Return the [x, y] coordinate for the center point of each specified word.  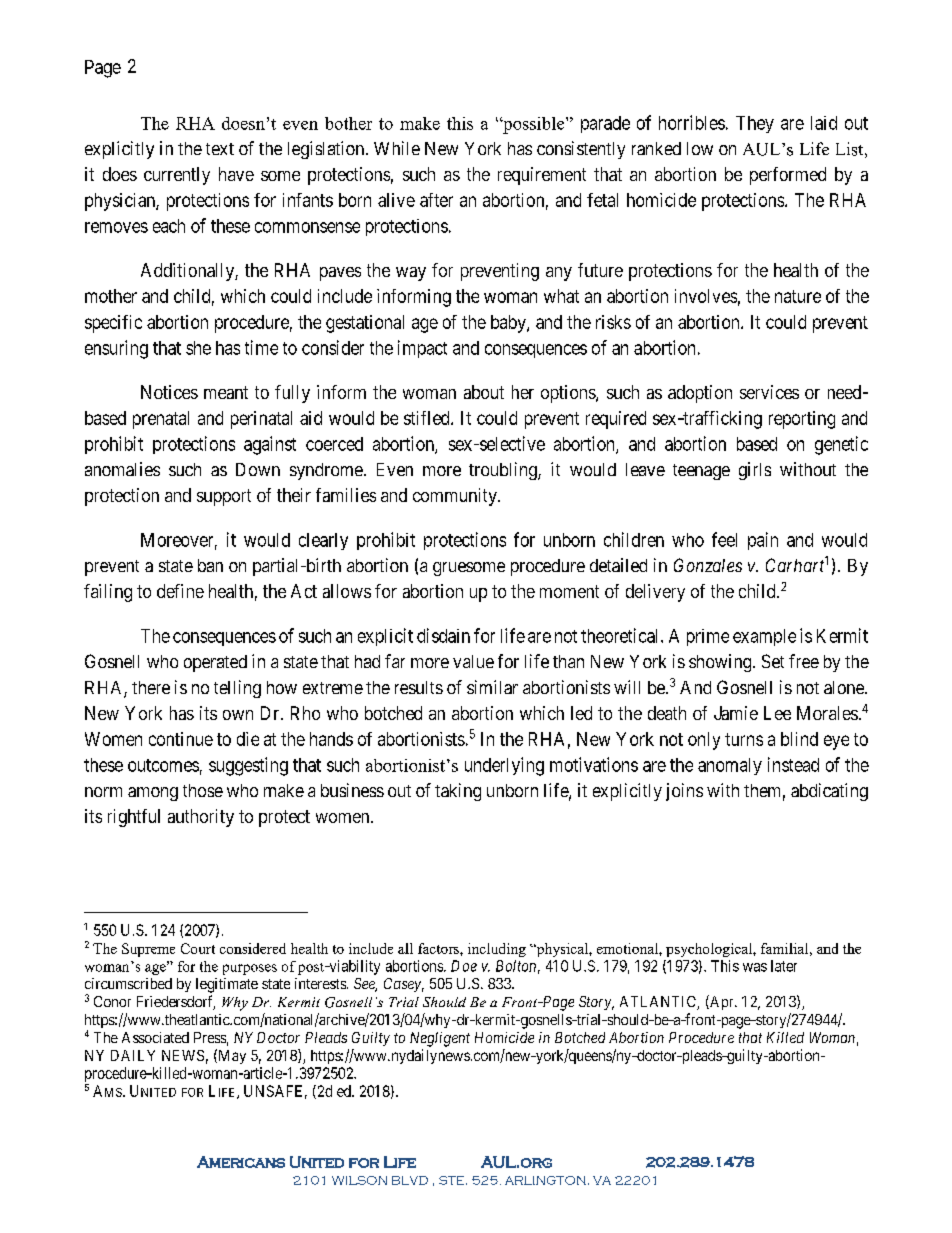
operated [215, 663]
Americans [241, 1162]
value [473, 661]
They [755, 124]
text [220, 149]
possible [534, 125]
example [764, 637]
